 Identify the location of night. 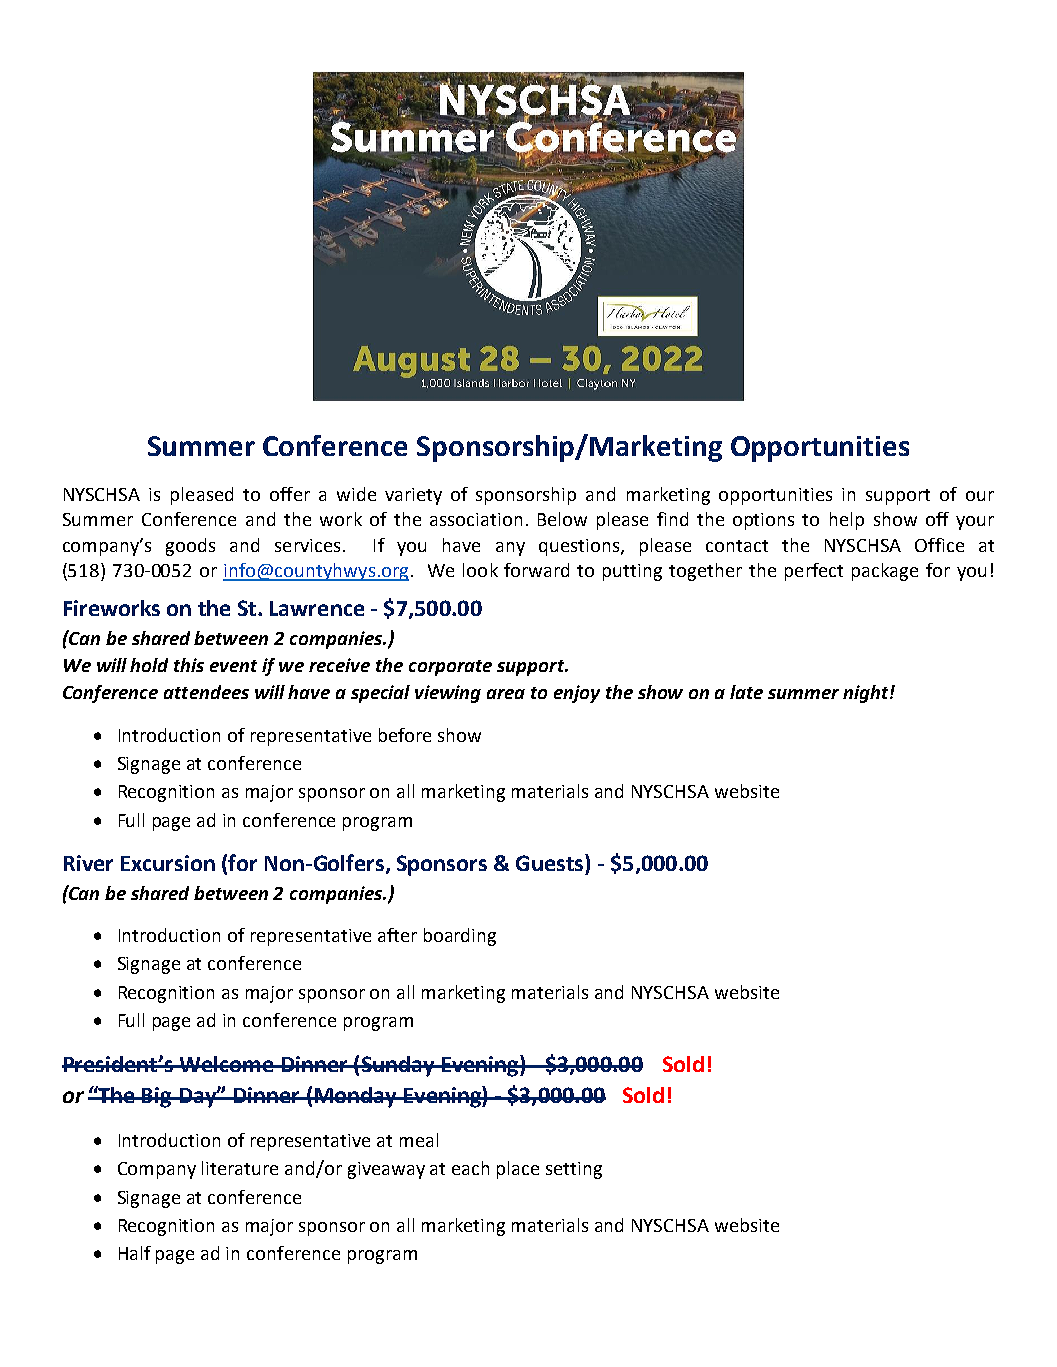
(867, 694).
